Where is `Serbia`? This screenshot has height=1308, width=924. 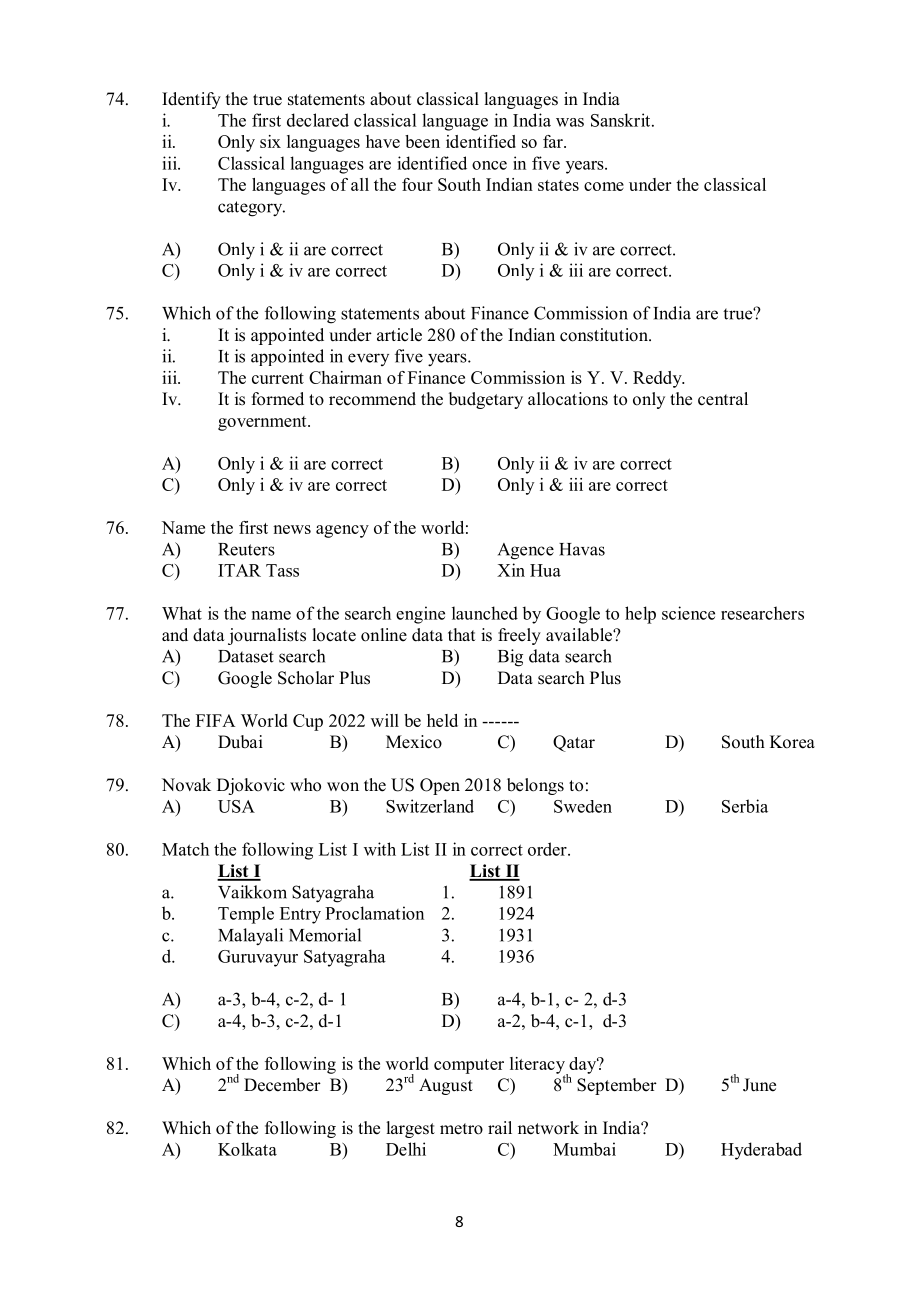 Serbia is located at coordinates (745, 806).
